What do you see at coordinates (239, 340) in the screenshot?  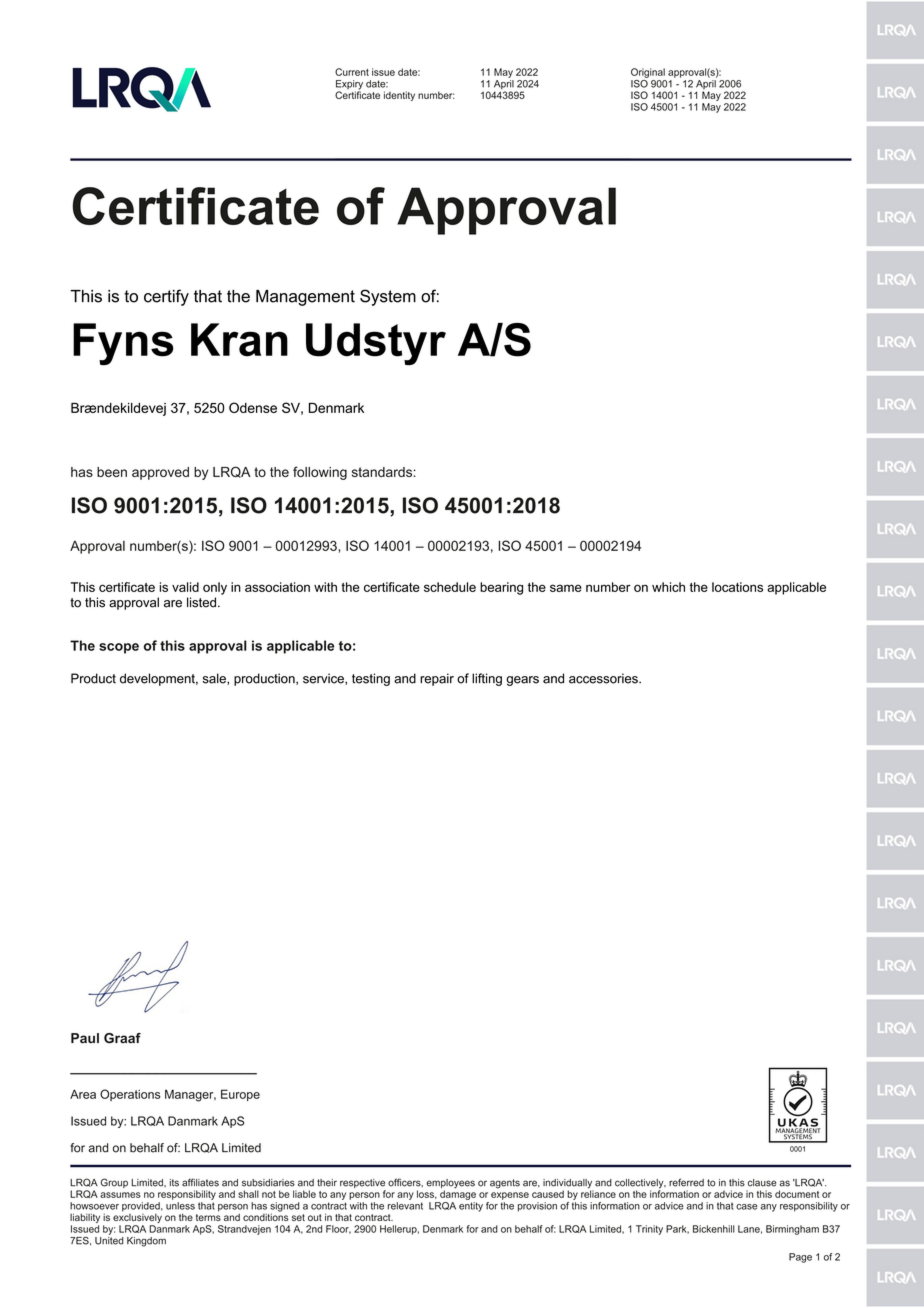 I see `Kran` at bounding box center [239, 340].
